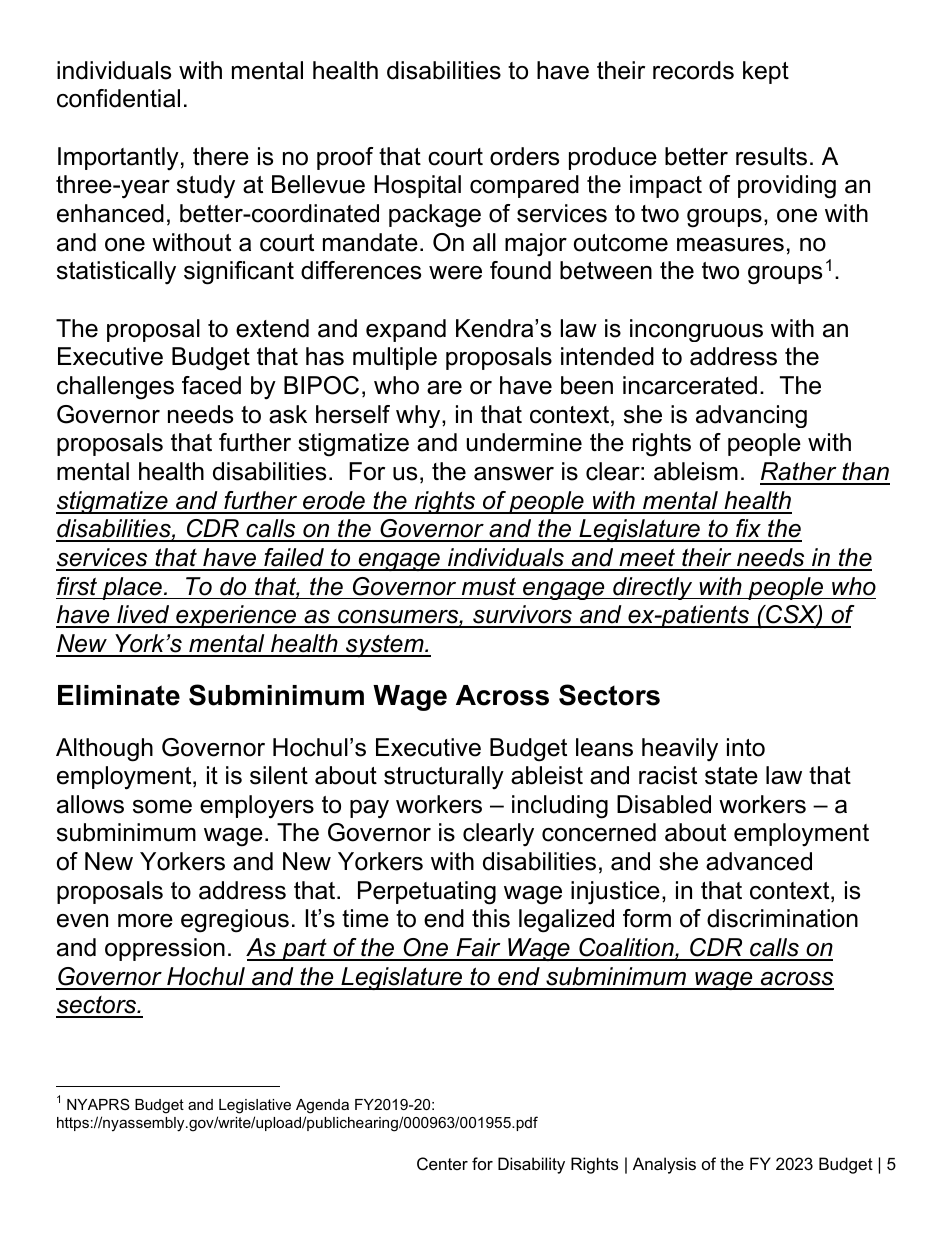  What do you see at coordinates (132, 588) in the screenshot?
I see `place` at bounding box center [132, 588].
